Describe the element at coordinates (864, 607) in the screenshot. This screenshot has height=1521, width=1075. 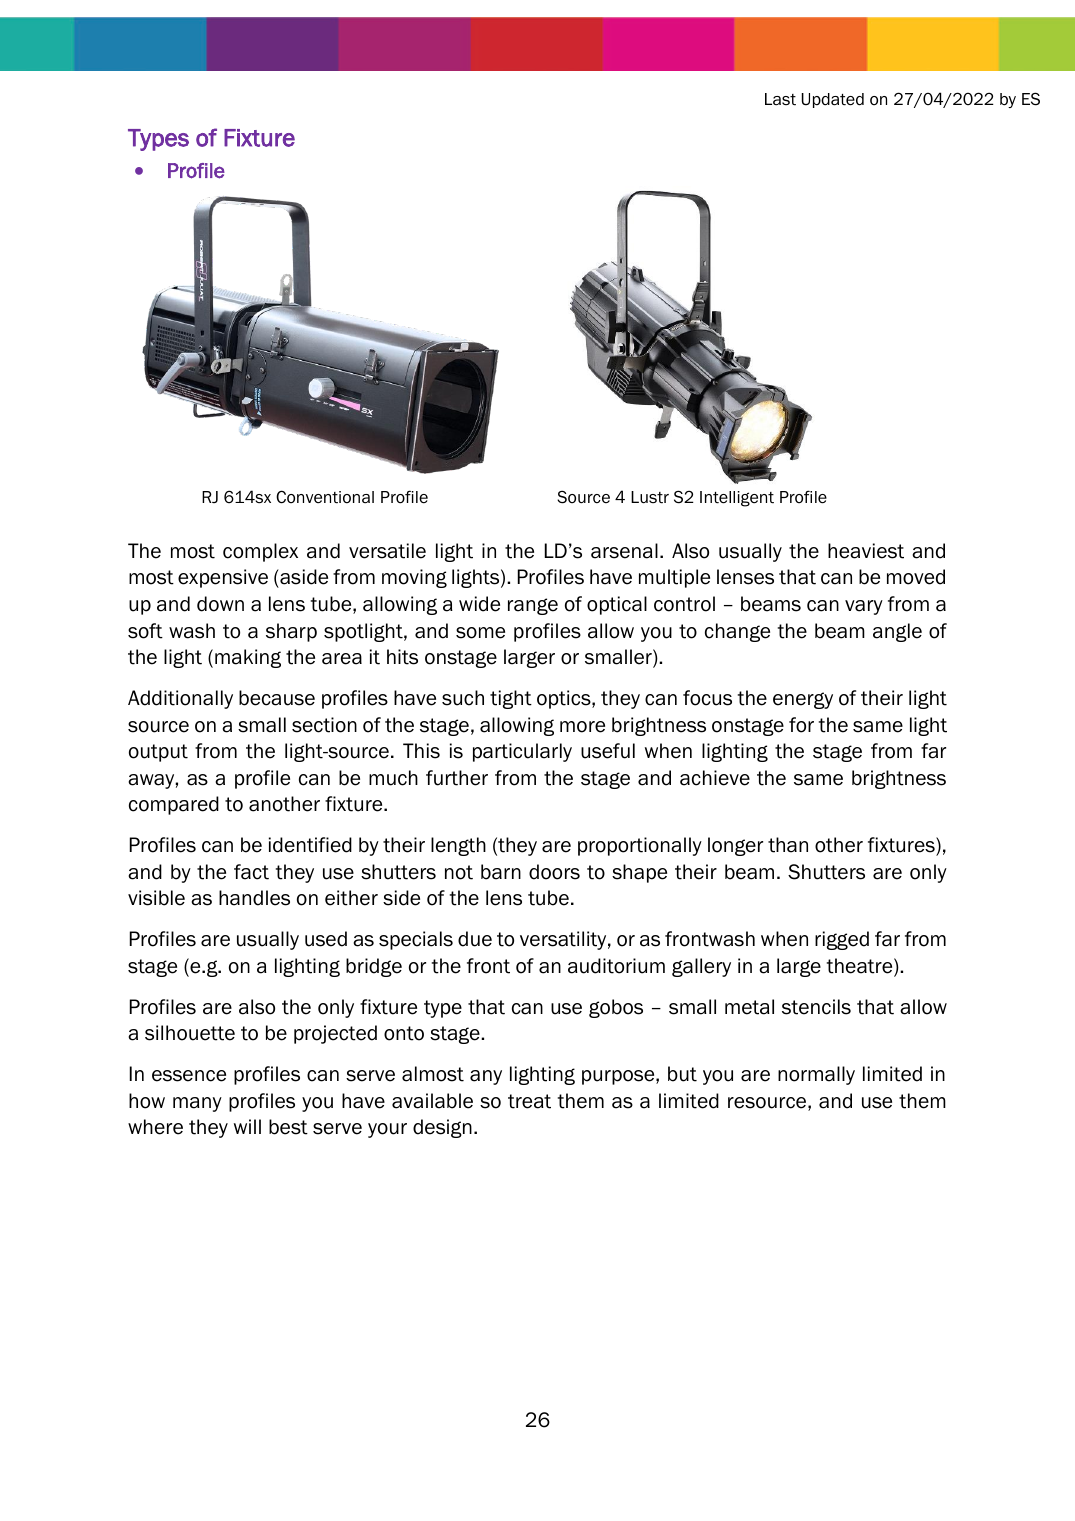
I see `vary` at that location.
